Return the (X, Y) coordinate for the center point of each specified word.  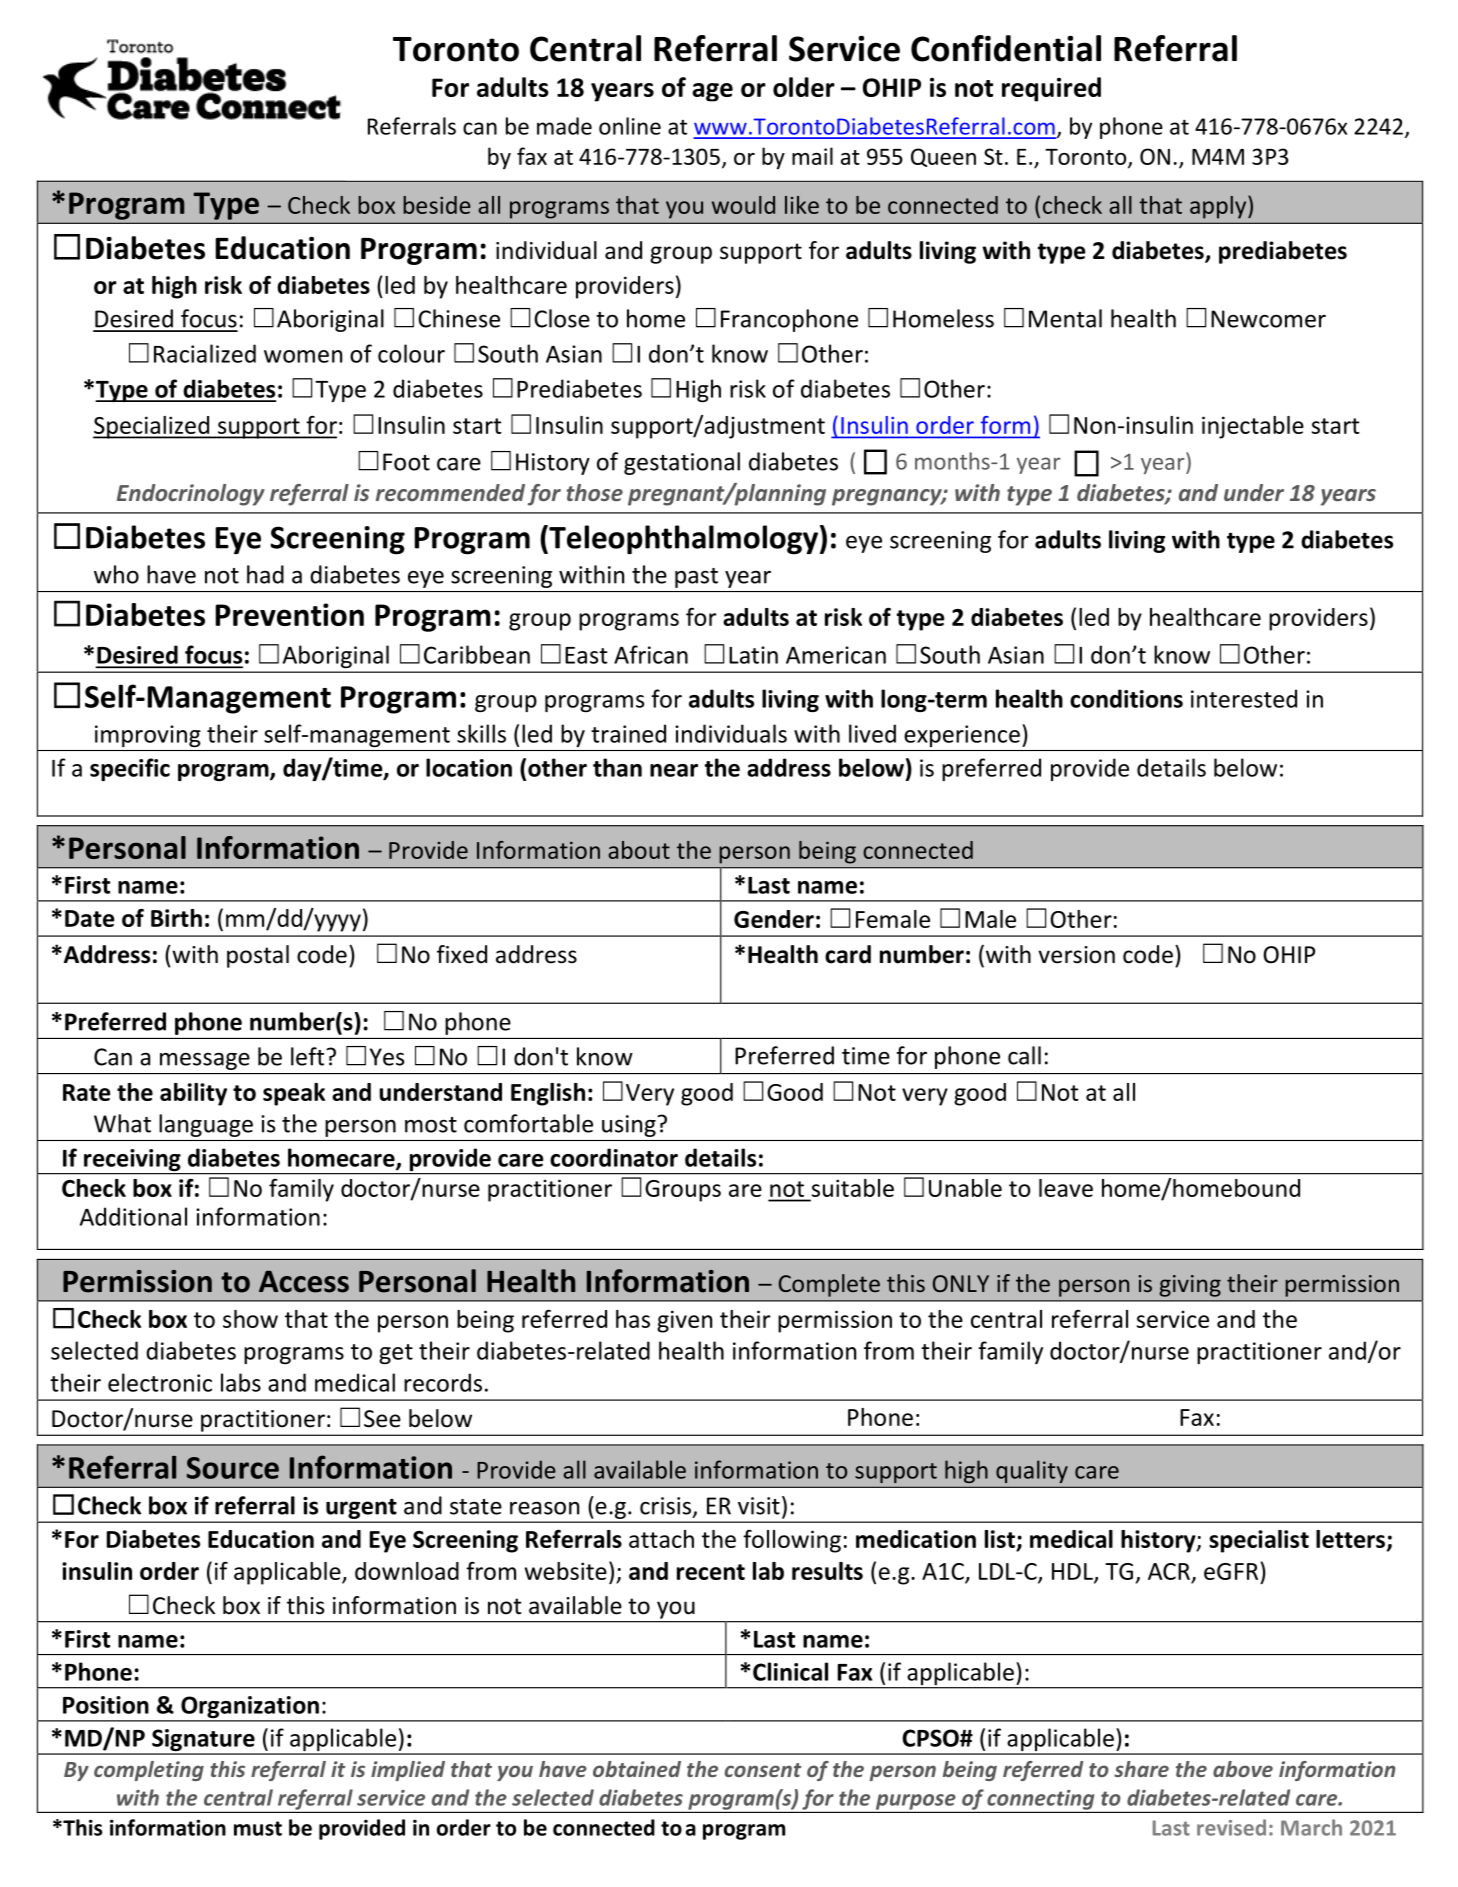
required (1051, 89)
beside (437, 205)
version (1076, 955)
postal (258, 956)
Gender (774, 919)
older (804, 87)
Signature (203, 1741)
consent (763, 1770)
